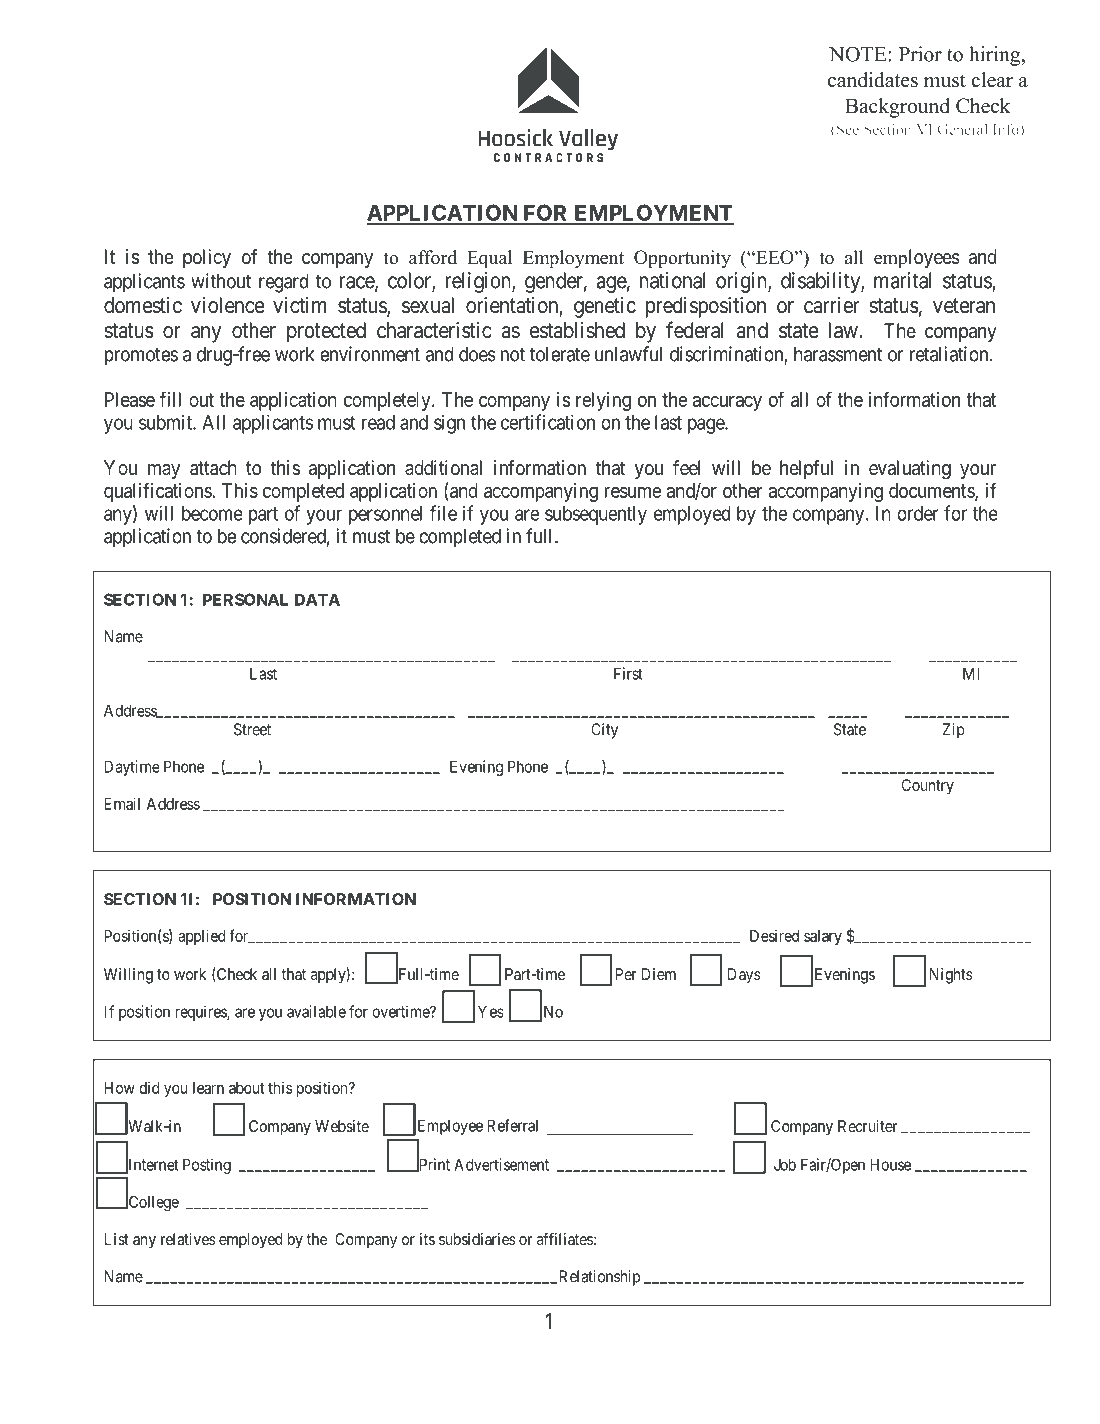 This document has height=1424, width=1100. Describe the element at coordinates (489, 259) in the document. I see `Equal` at that location.
